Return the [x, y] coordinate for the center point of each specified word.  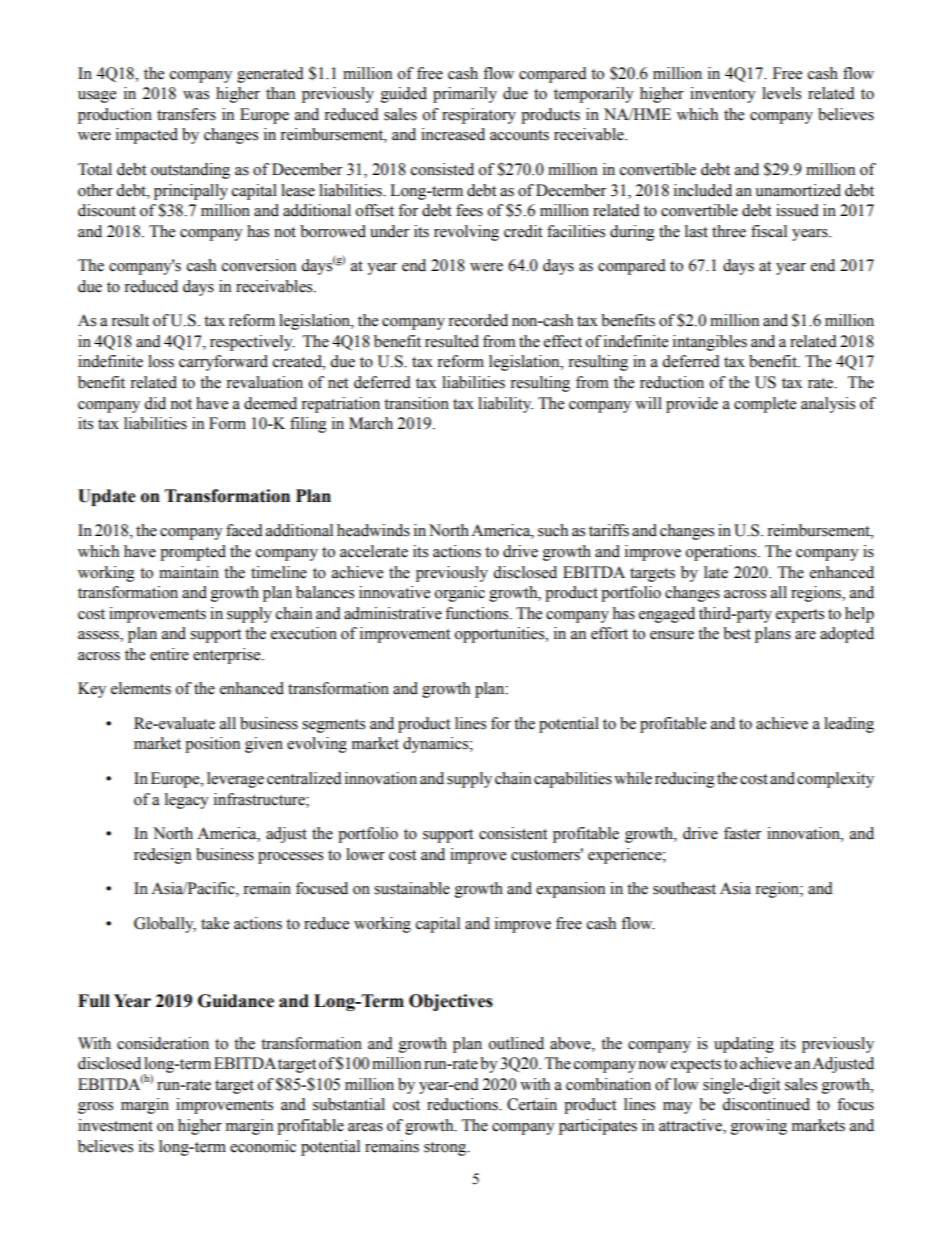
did [155, 403]
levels [781, 93]
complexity [835, 780]
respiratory [479, 116]
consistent [513, 833]
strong [446, 1149]
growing [759, 1127]
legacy [187, 801]
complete [765, 405]
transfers [186, 114]
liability [505, 405]
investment [115, 1125]
